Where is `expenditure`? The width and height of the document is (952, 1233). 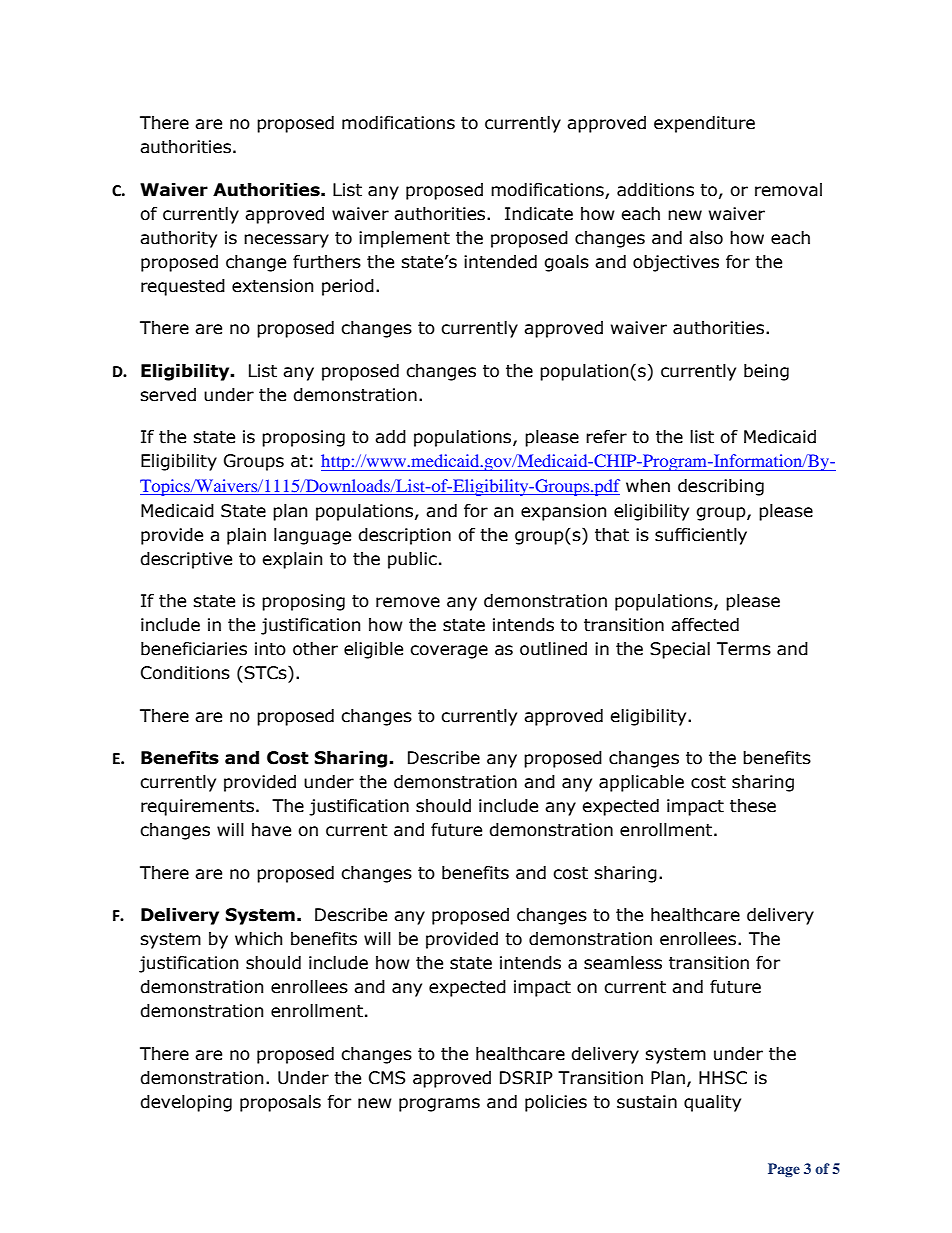
expenditure is located at coordinates (704, 124).
